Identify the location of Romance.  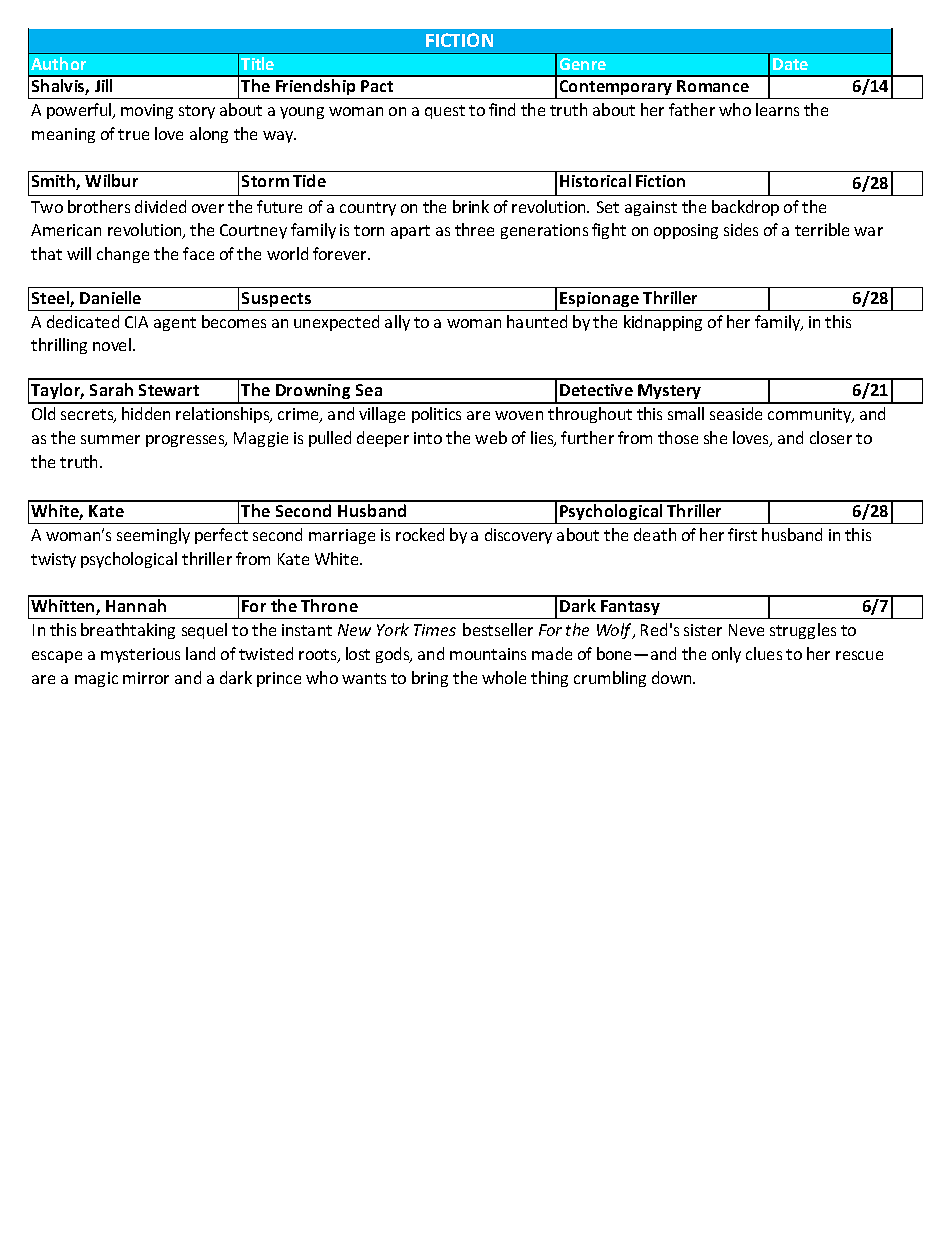
(713, 86).
